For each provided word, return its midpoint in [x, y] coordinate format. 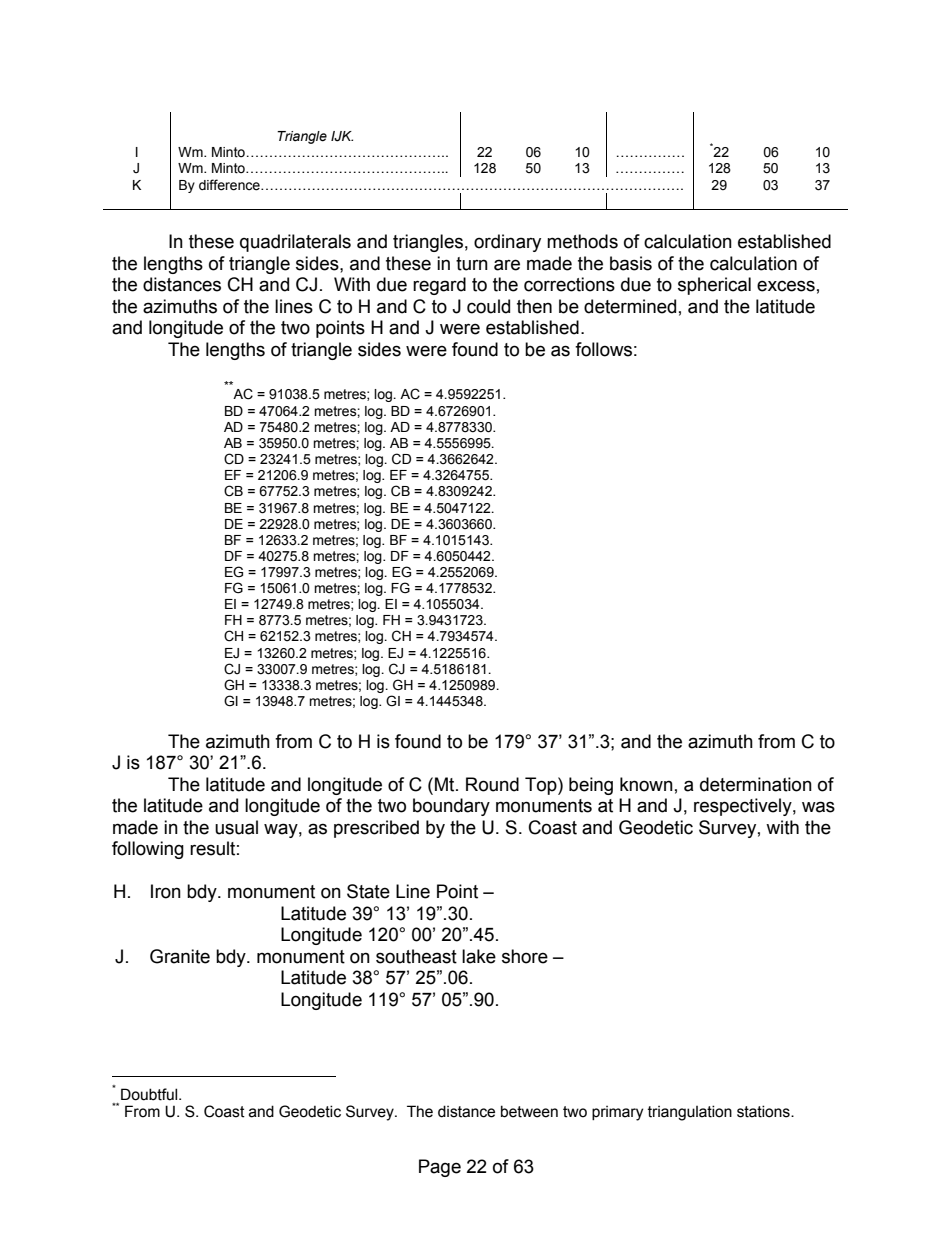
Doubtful [150, 1094]
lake [479, 956]
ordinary [507, 243]
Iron [166, 891]
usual [236, 827]
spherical [714, 286]
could [488, 306]
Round [492, 784]
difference [230, 185]
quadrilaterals [295, 243]
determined [630, 306]
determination [756, 784]
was [818, 807]
